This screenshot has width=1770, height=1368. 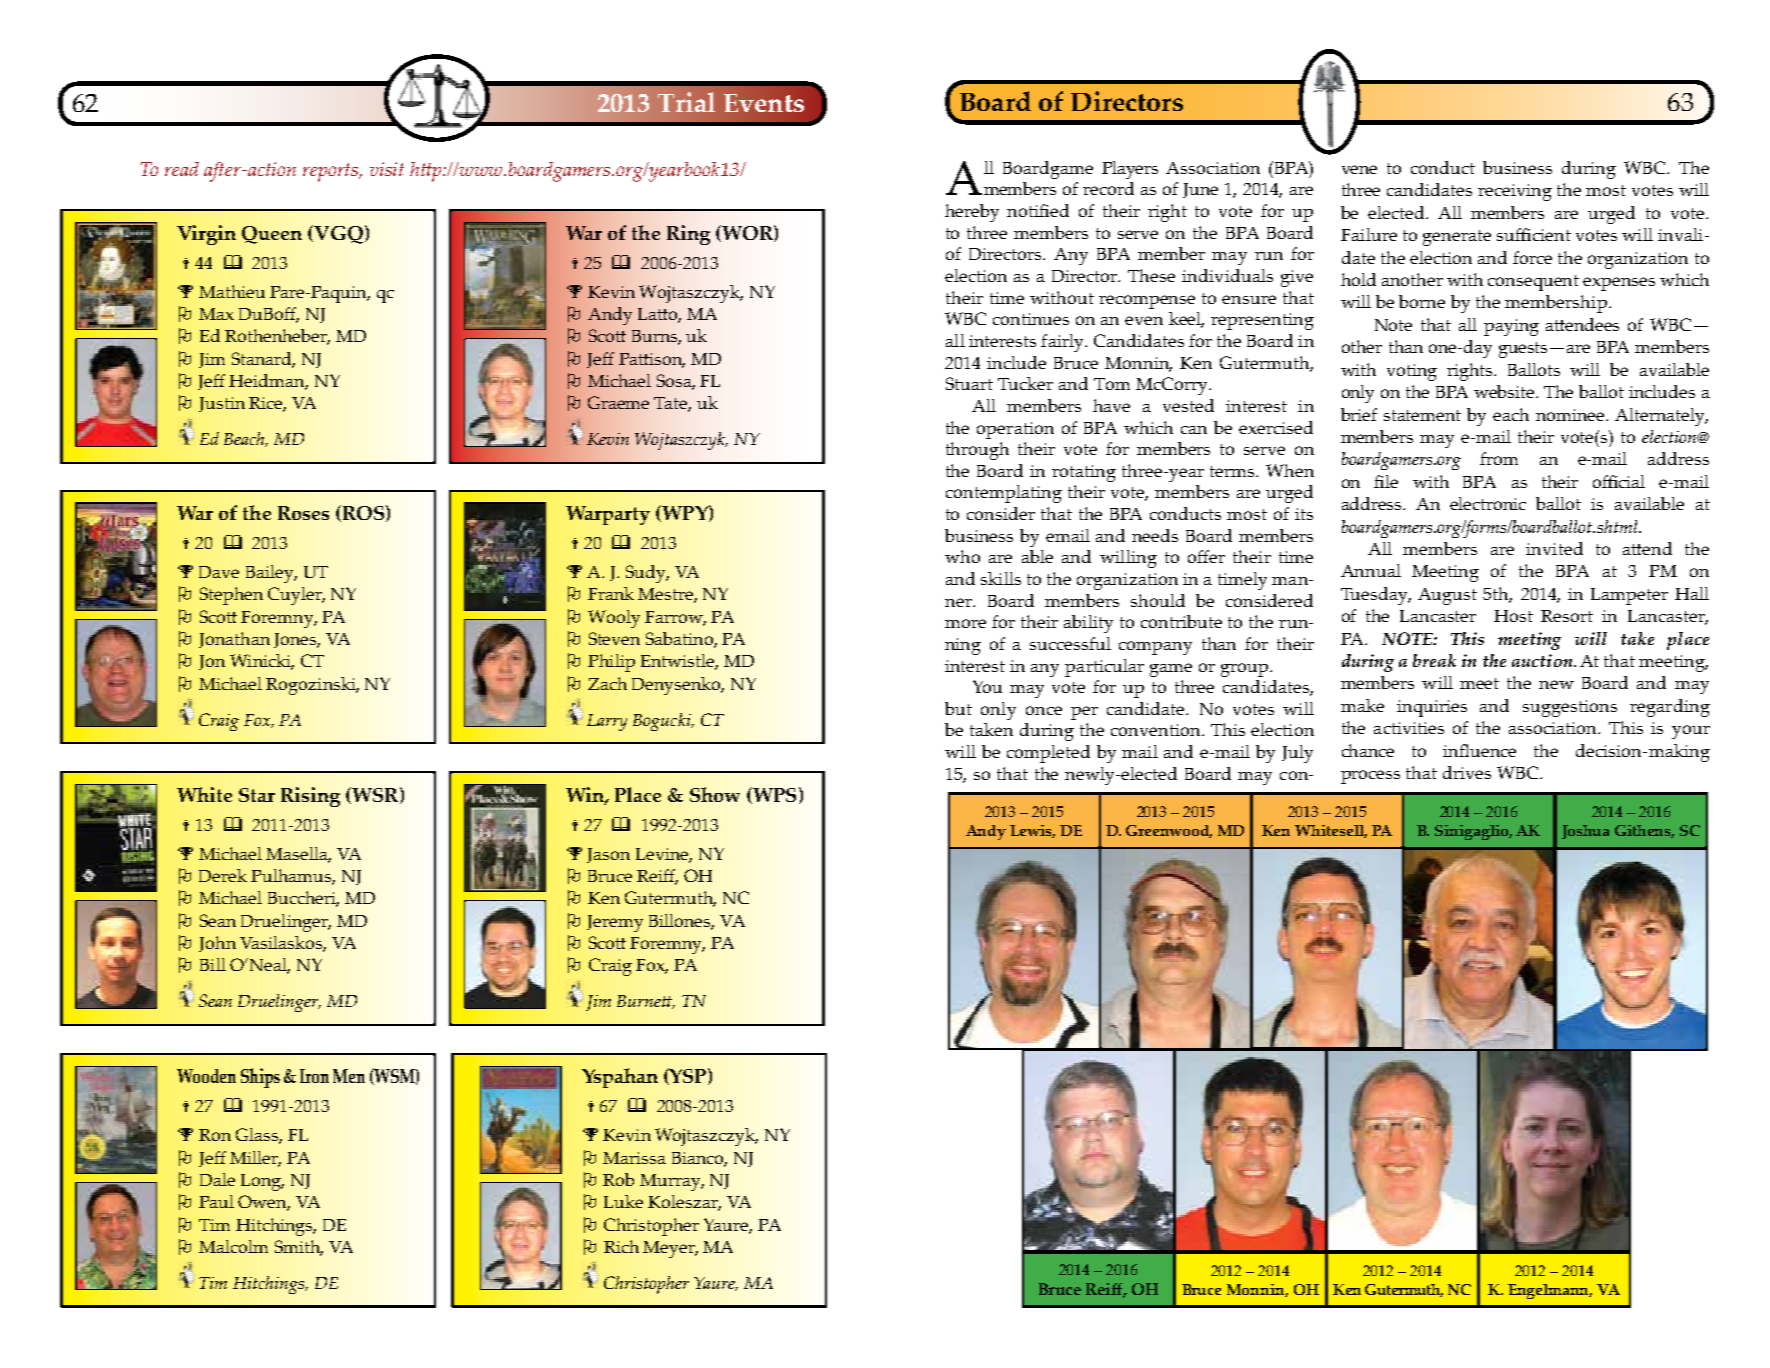 I want to click on Jeremy, so click(x=615, y=923).
